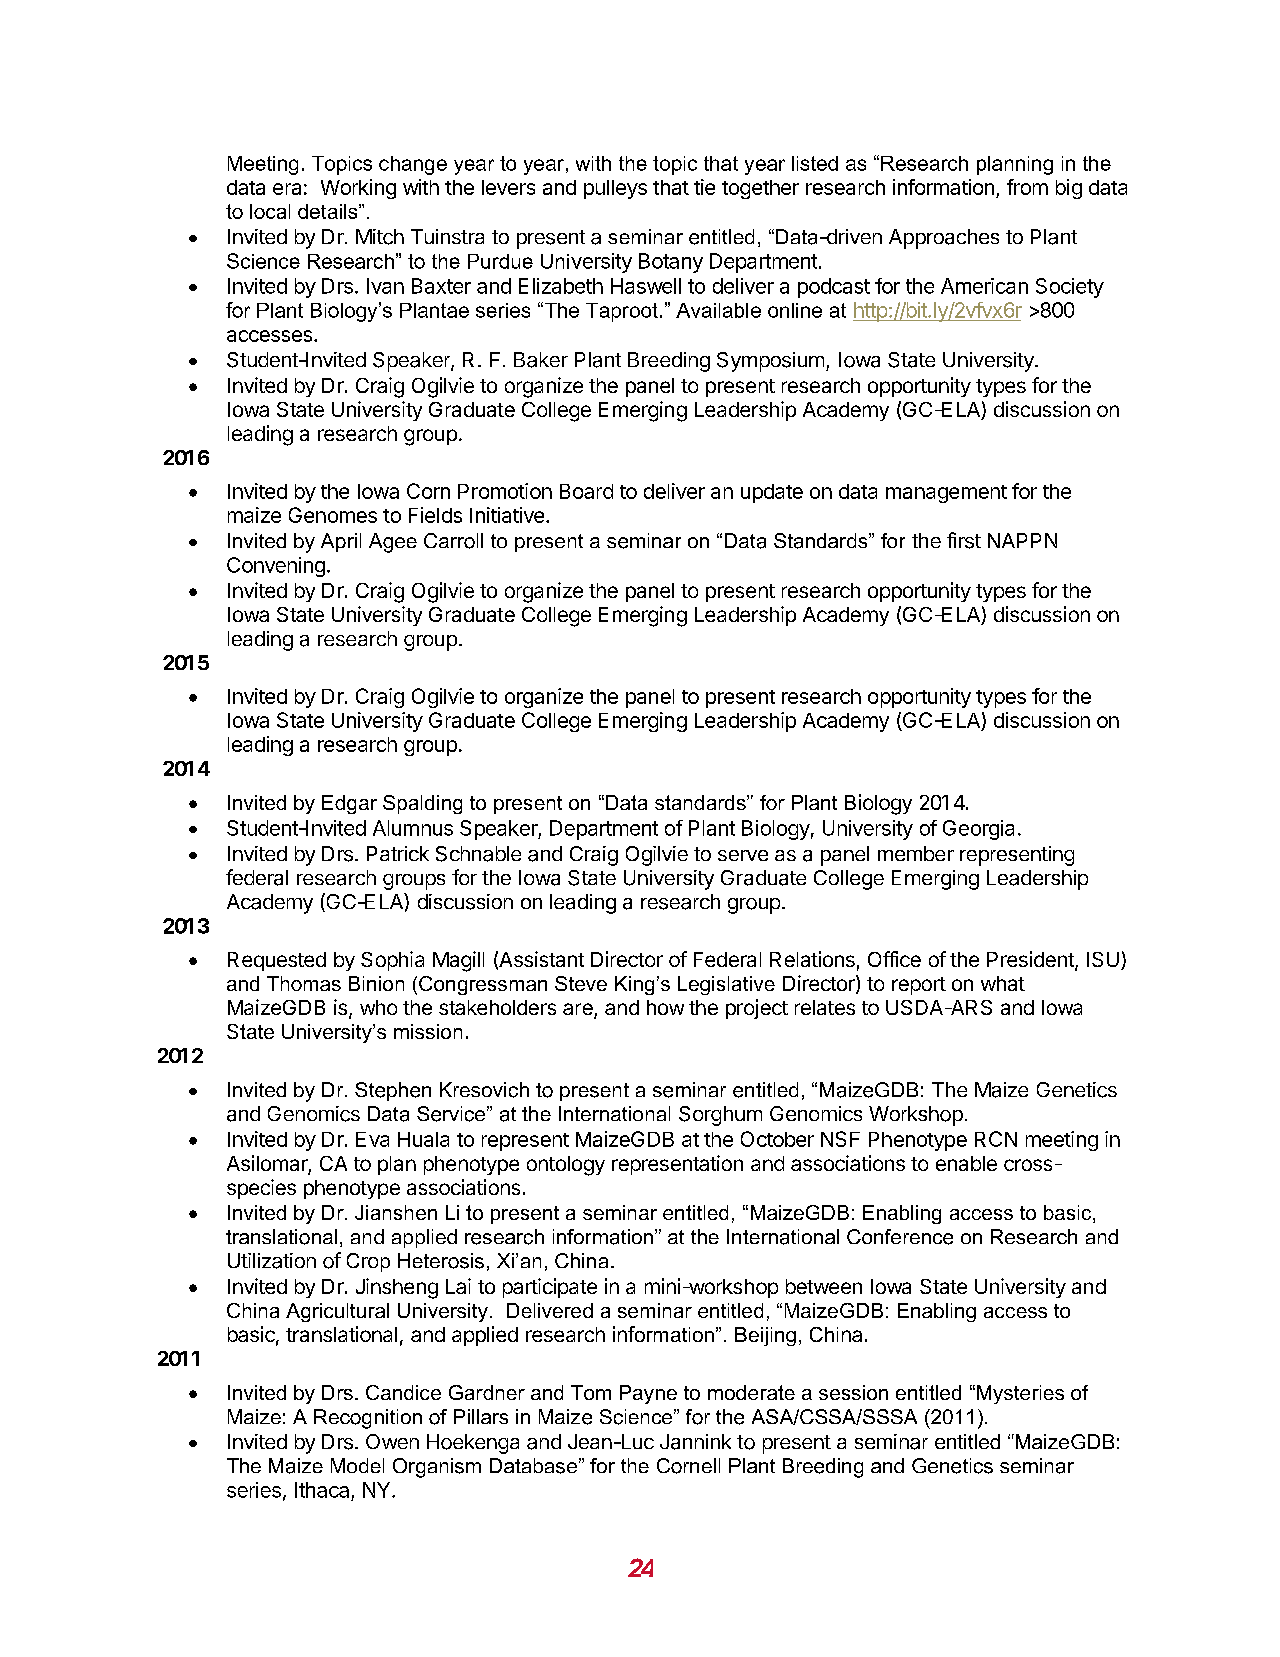 This screenshot has width=1280, height=1657. I want to click on Payne, so click(648, 1394).
